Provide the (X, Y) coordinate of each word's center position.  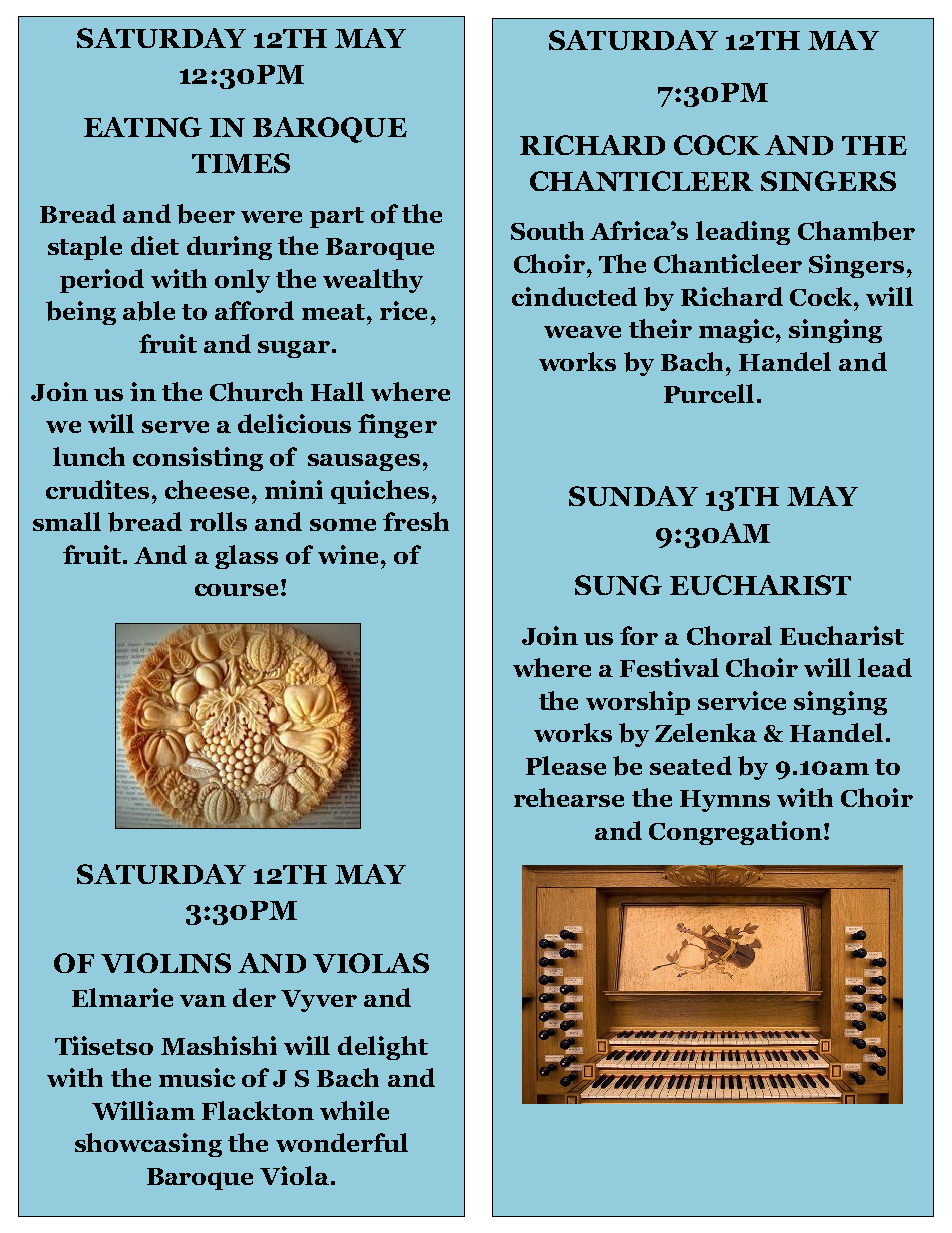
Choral (729, 635)
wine (348, 554)
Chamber (856, 231)
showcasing (148, 1145)
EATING (143, 127)
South (547, 230)
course (236, 590)
